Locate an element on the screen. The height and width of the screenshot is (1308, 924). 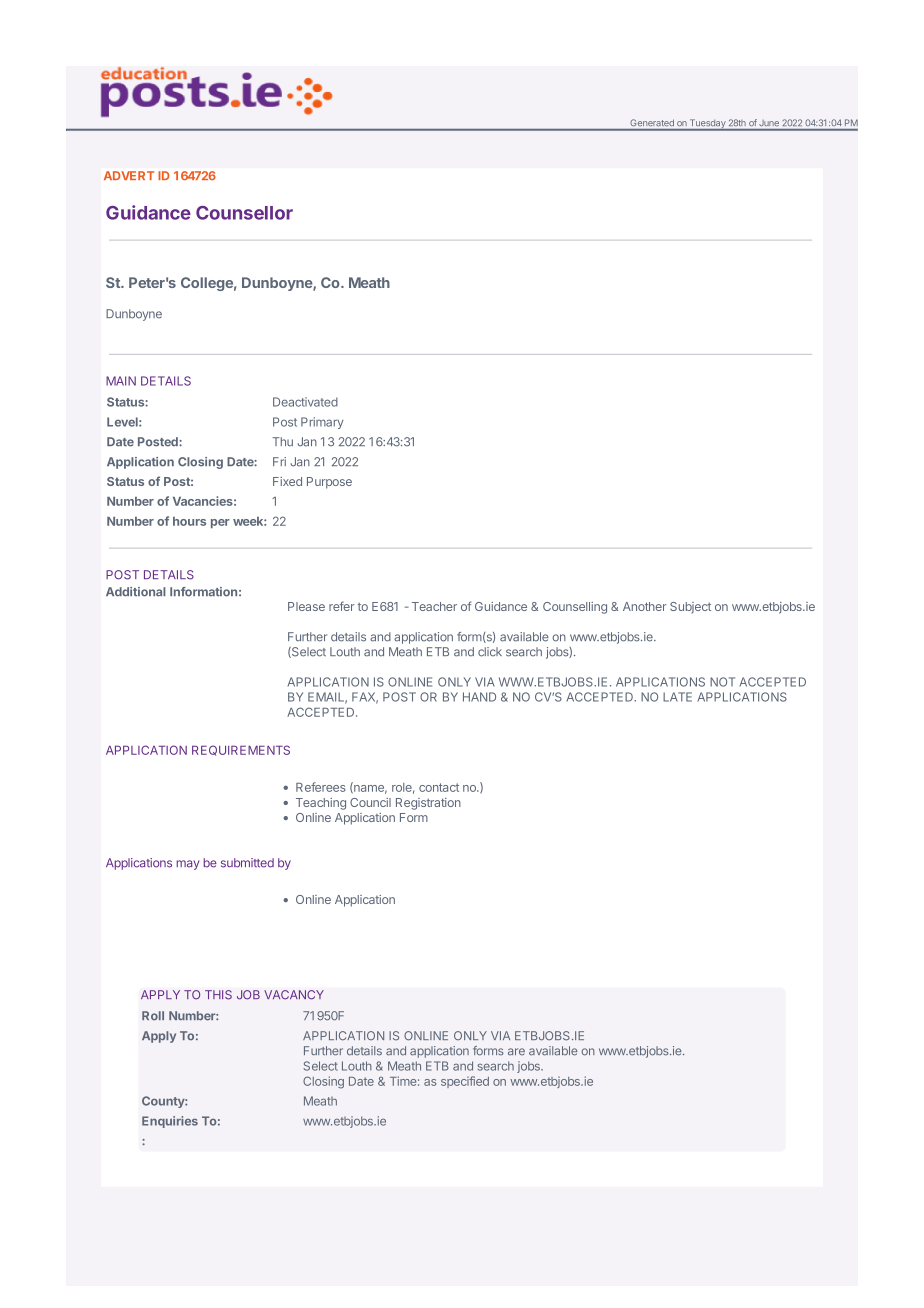
contact is located at coordinates (439, 787).
